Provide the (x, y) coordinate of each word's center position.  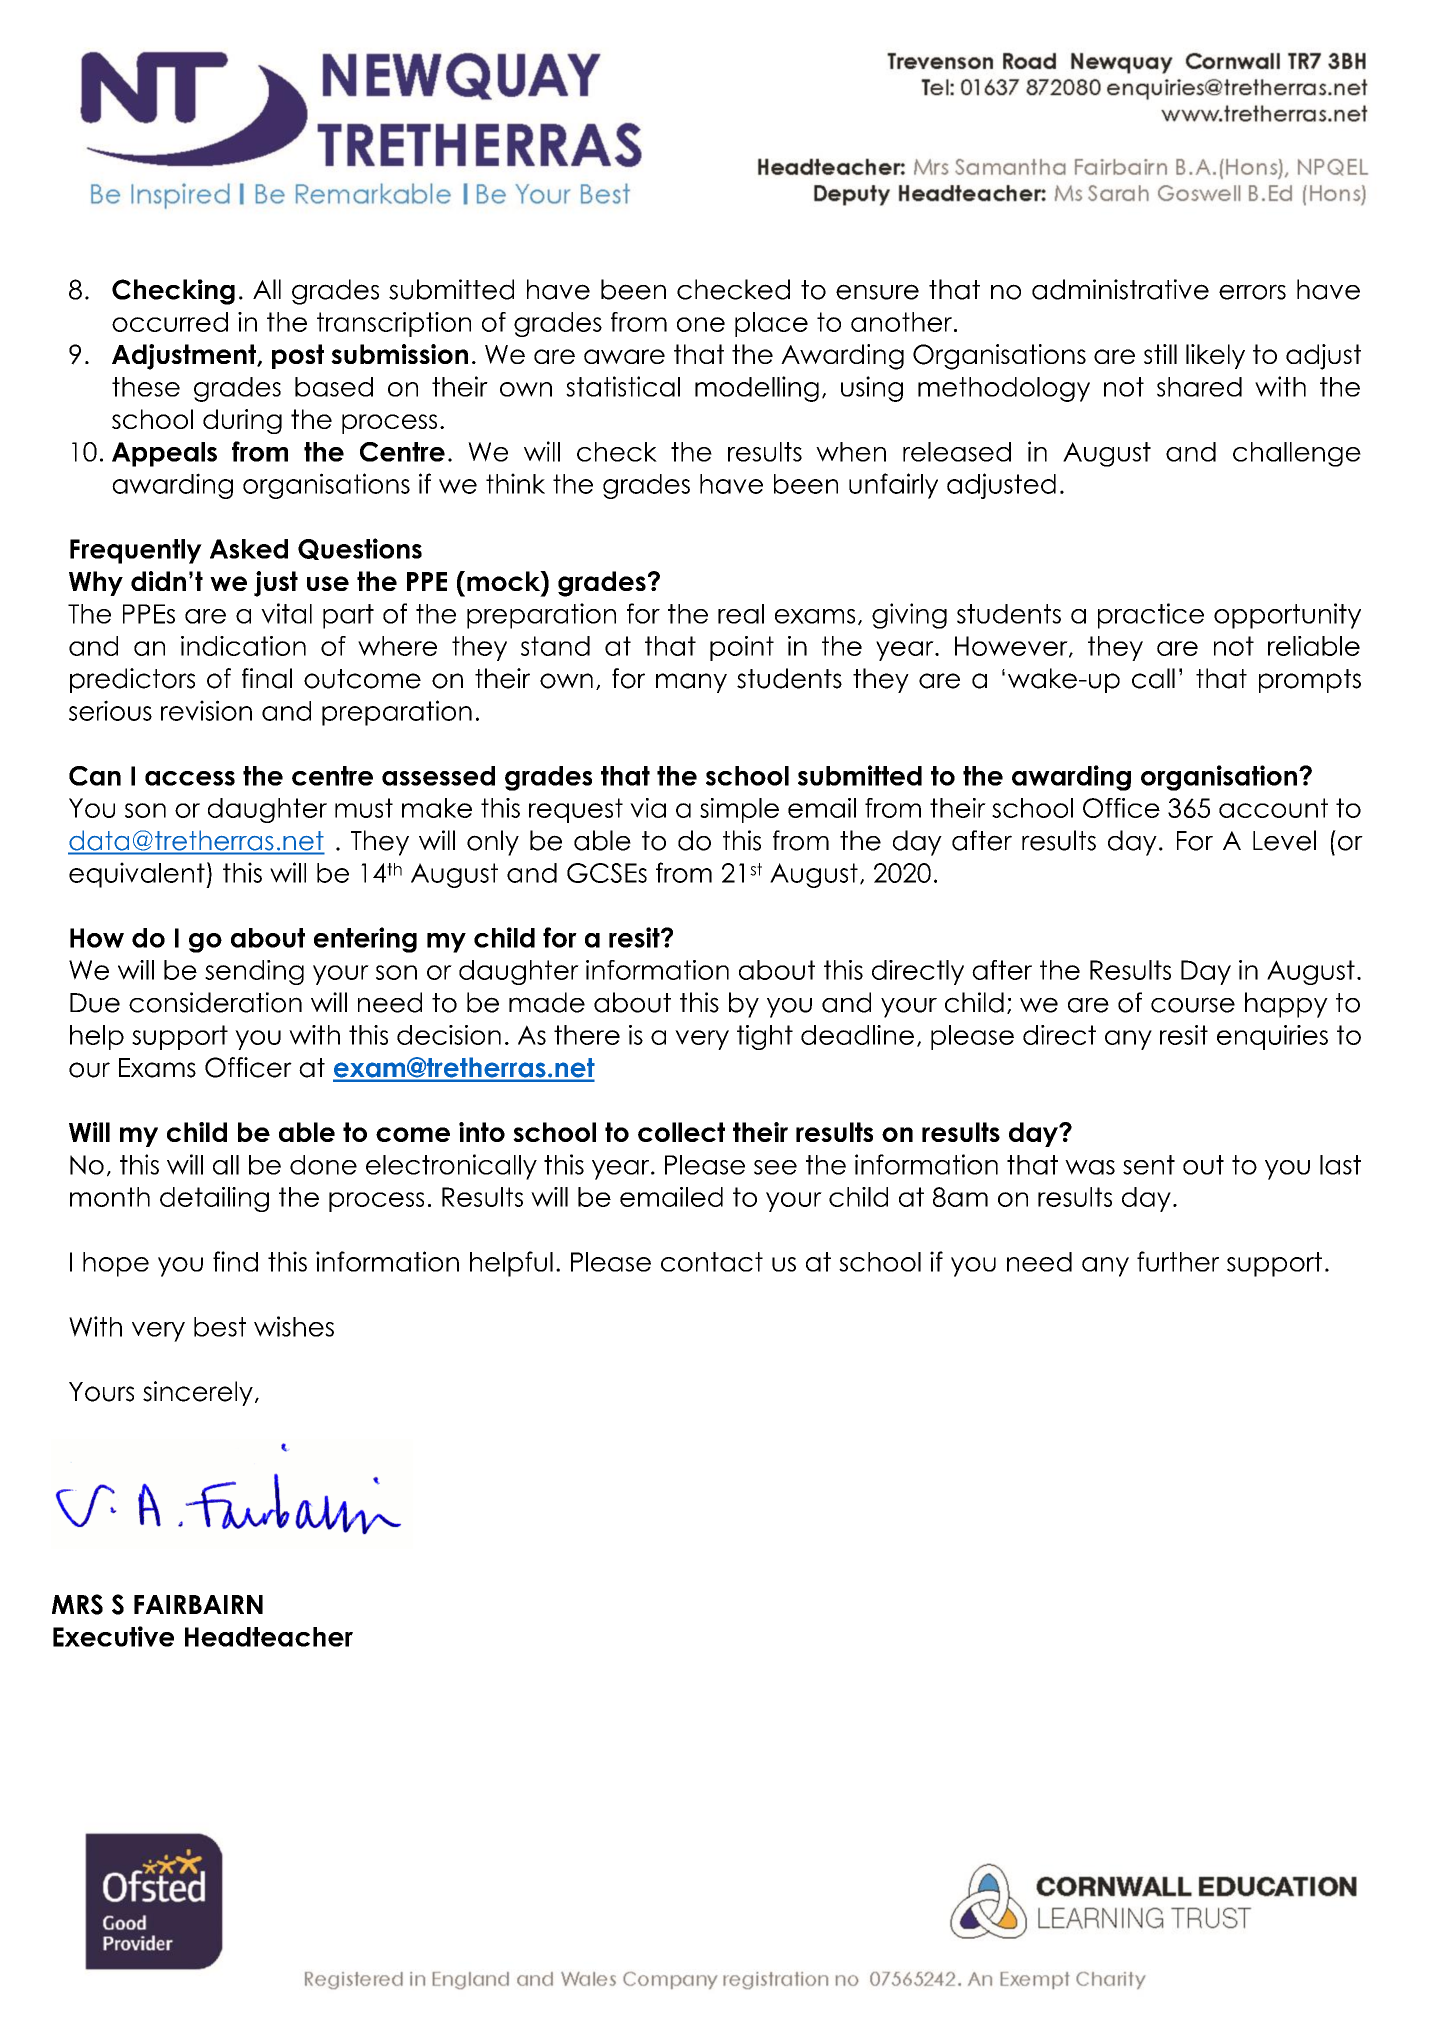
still (1160, 354)
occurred (170, 322)
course (1193, 1005)
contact (712, 1262)
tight (765, 1037)
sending (254, 972)
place (771, 324)
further (1178, 1261)
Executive (113, 1636)
